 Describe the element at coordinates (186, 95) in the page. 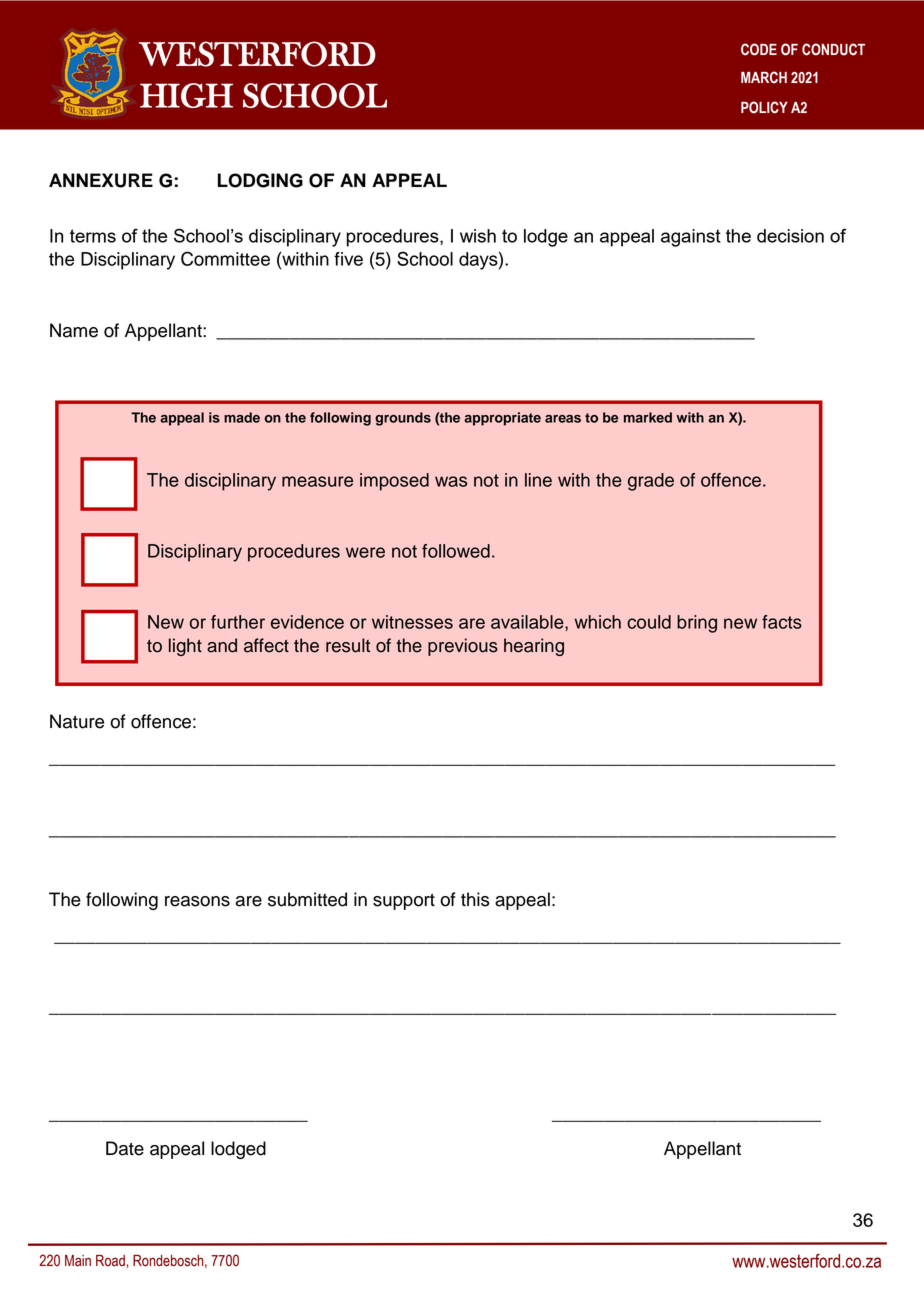

I see `HIGH` at that location.
